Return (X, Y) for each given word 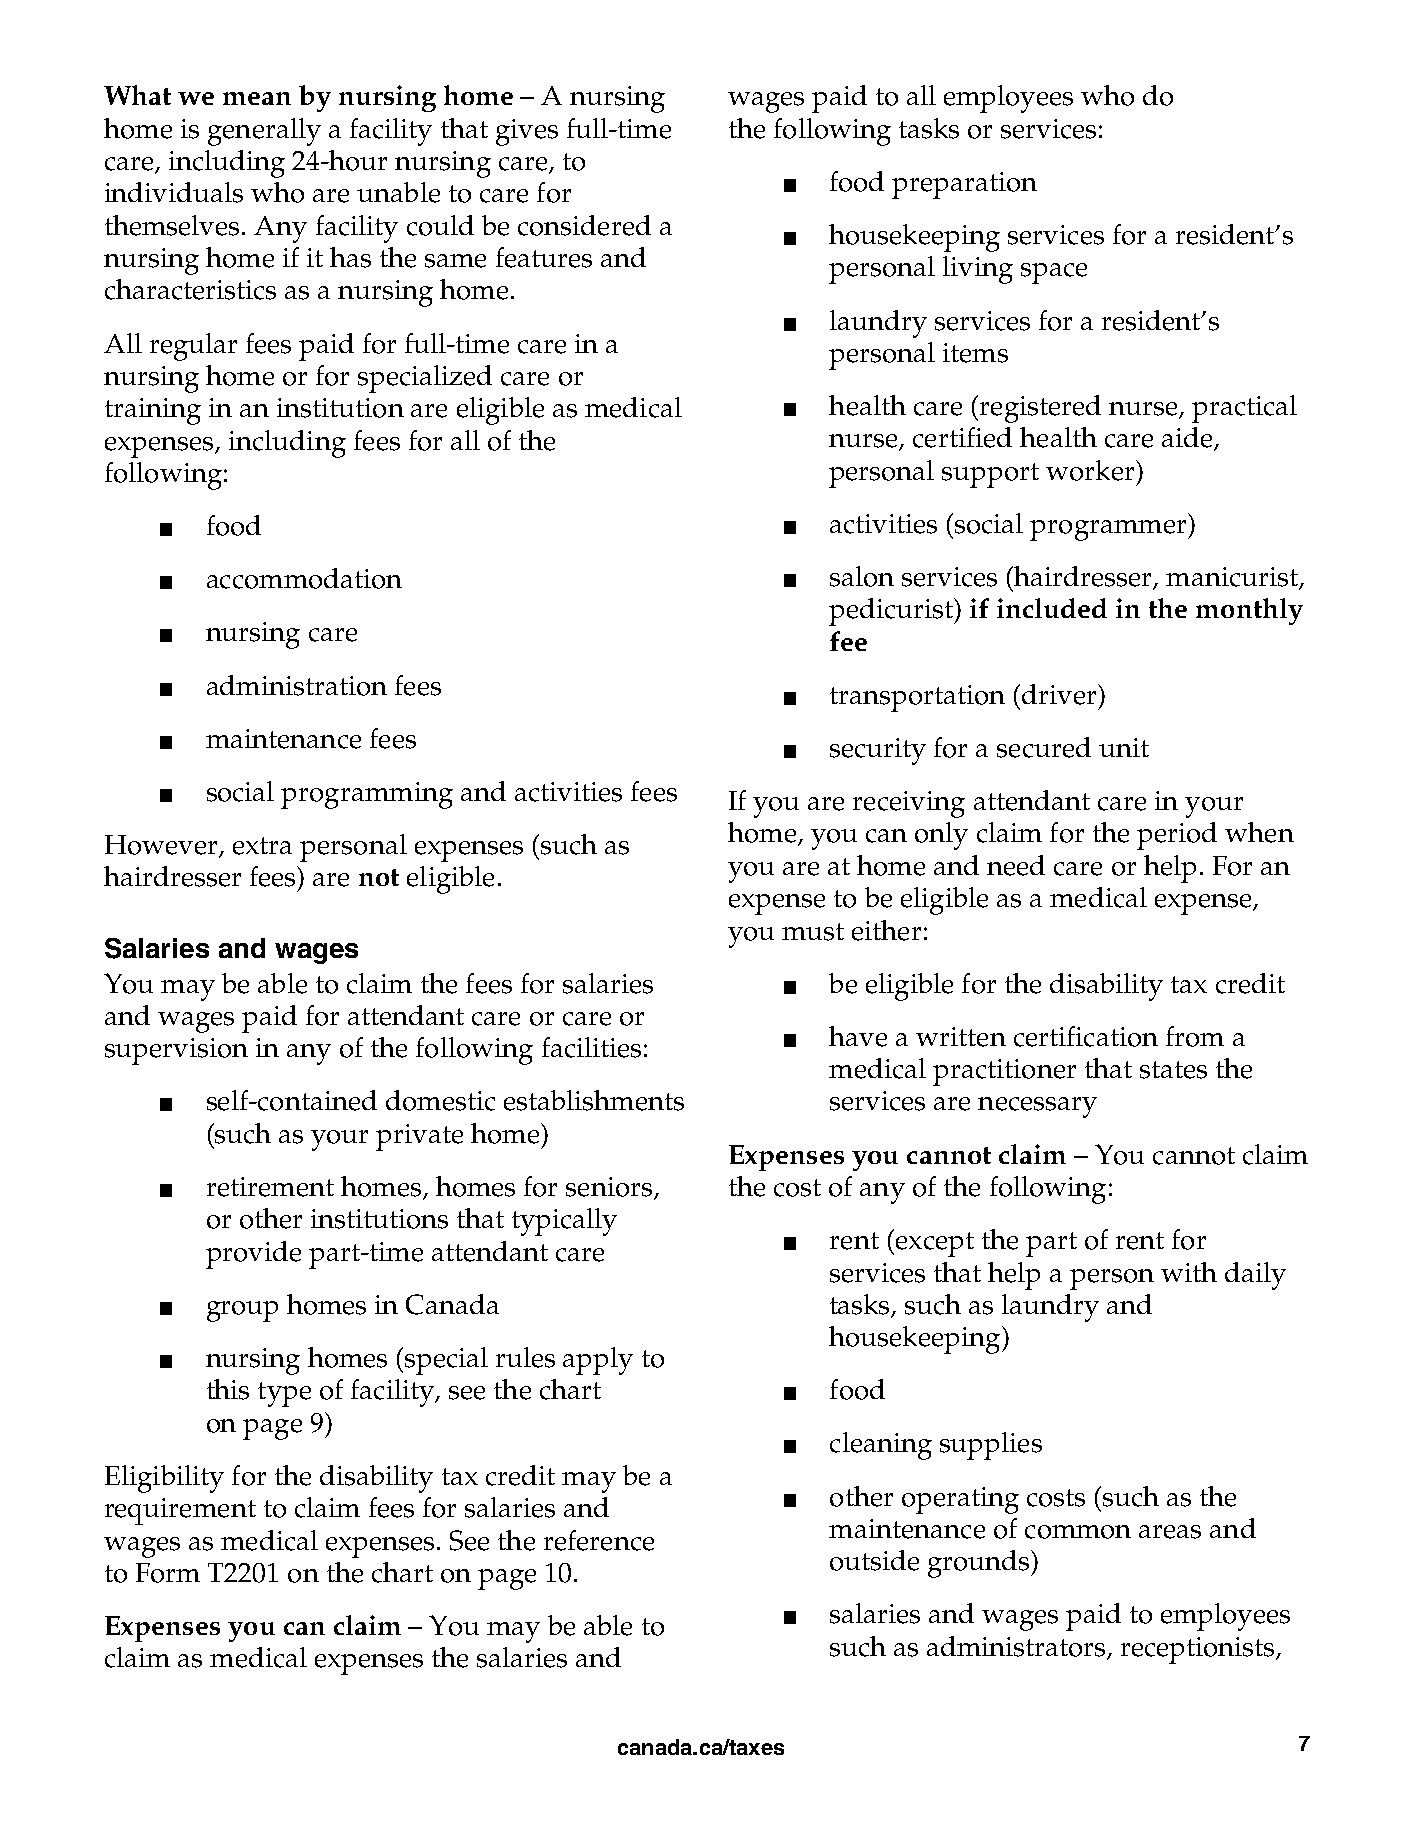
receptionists (1199, 1650)
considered (584, 225)
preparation (964, 185)
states (1173, 1070)
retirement (270, 1187)
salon (862, 576)
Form (168, 1573)
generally (264, 132)
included (1052, 608)
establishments (594, 1100)
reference (599, 1540)
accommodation (304, 578)
